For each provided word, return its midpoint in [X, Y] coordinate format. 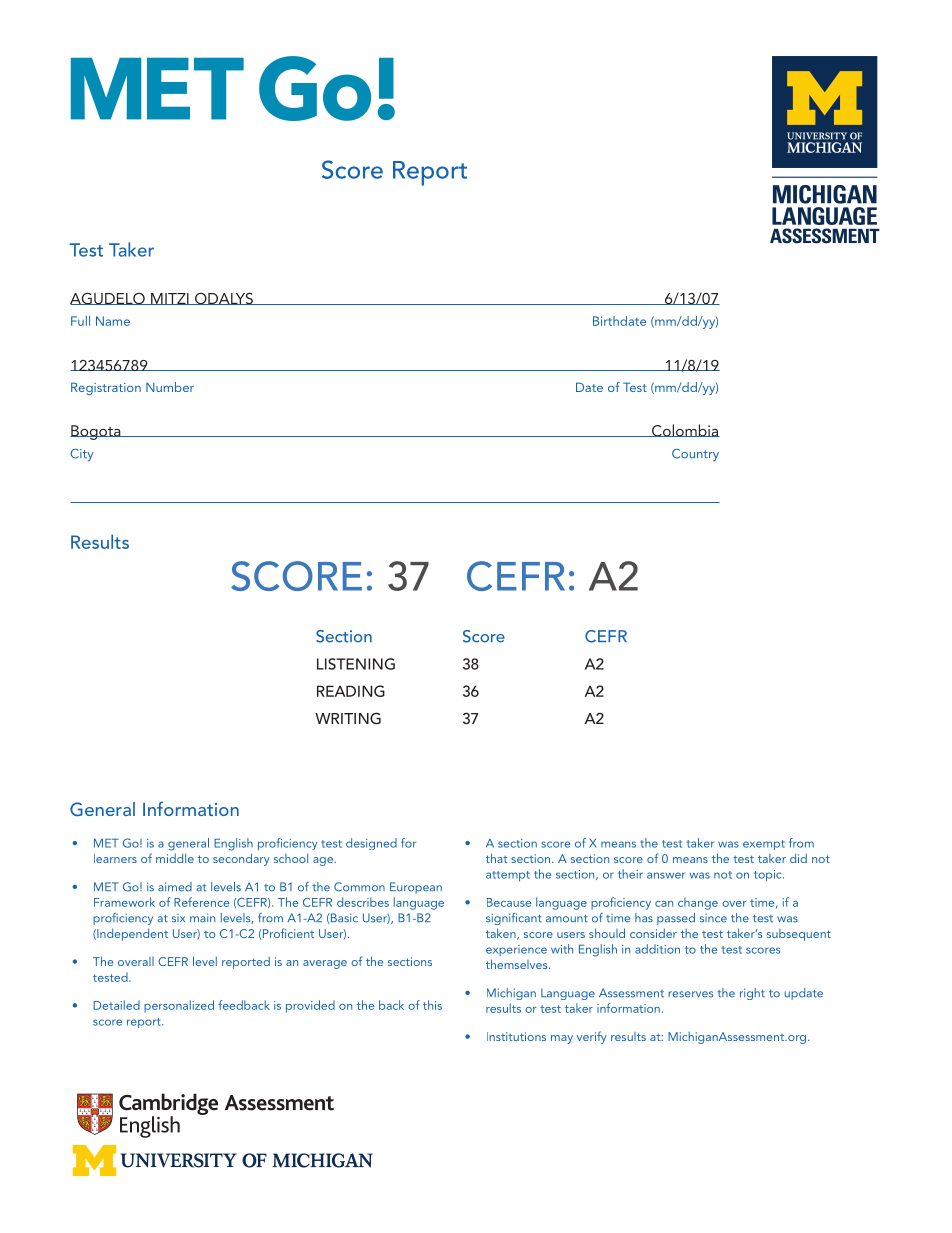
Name [113, 321]
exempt [764, 845]
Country [695, 455]
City [81, 455]
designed [371, 844]
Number [170, 387]
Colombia [685, 430]
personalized [179, 1006]
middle [175, 858]
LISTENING [356, 664]
